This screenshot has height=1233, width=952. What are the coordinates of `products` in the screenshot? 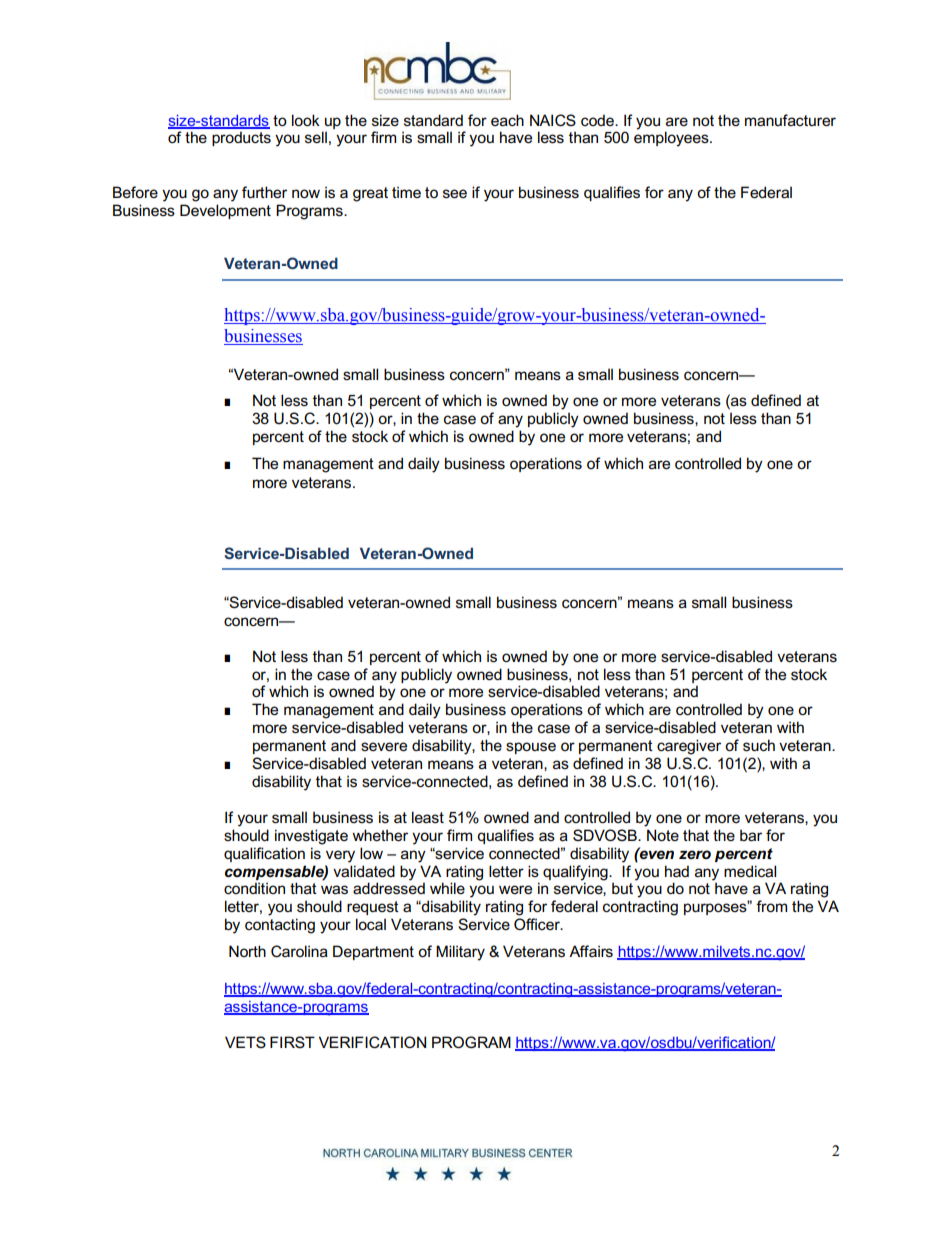 It's located at (241, 138).
